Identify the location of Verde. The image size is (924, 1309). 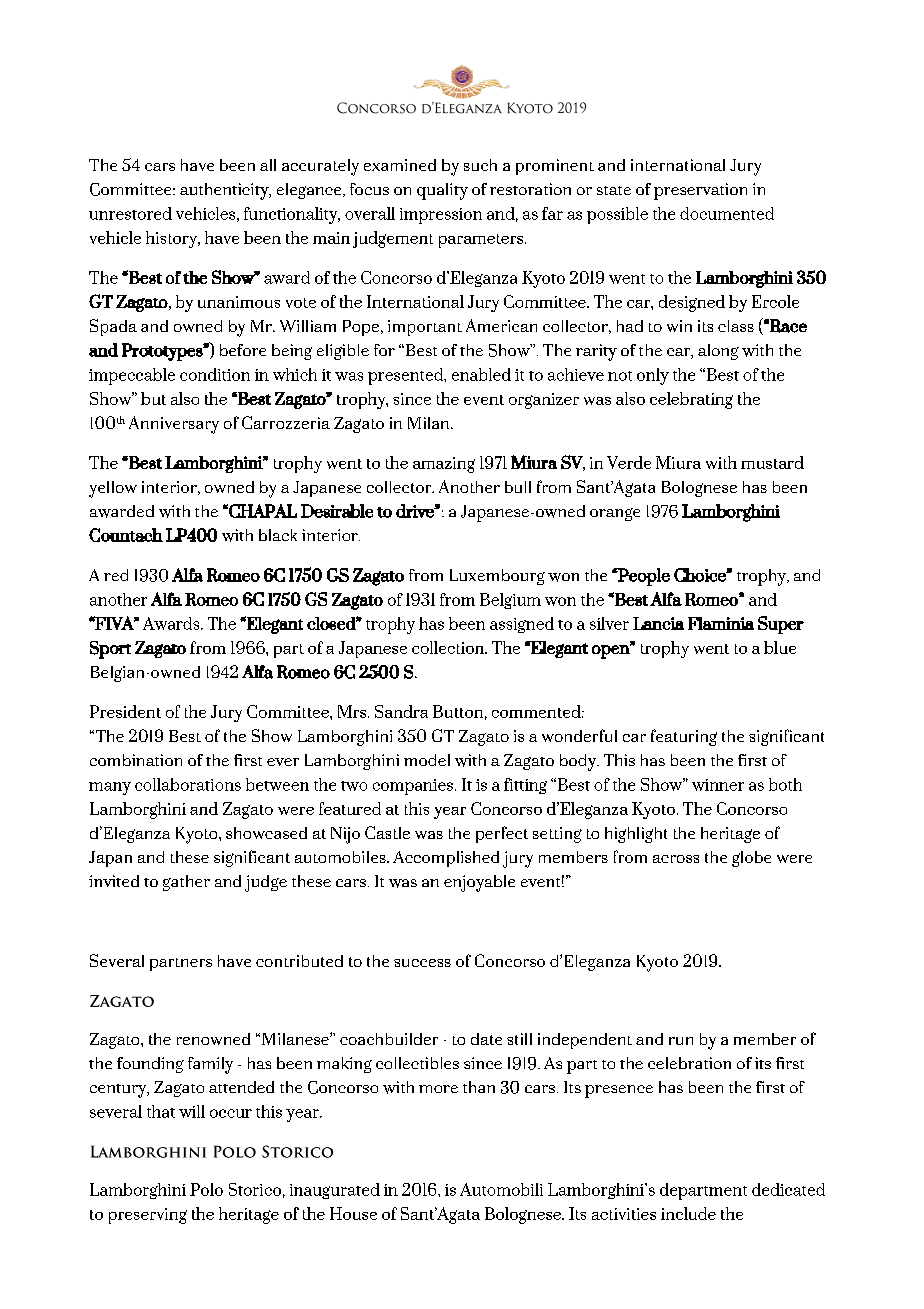
(629, 462).
